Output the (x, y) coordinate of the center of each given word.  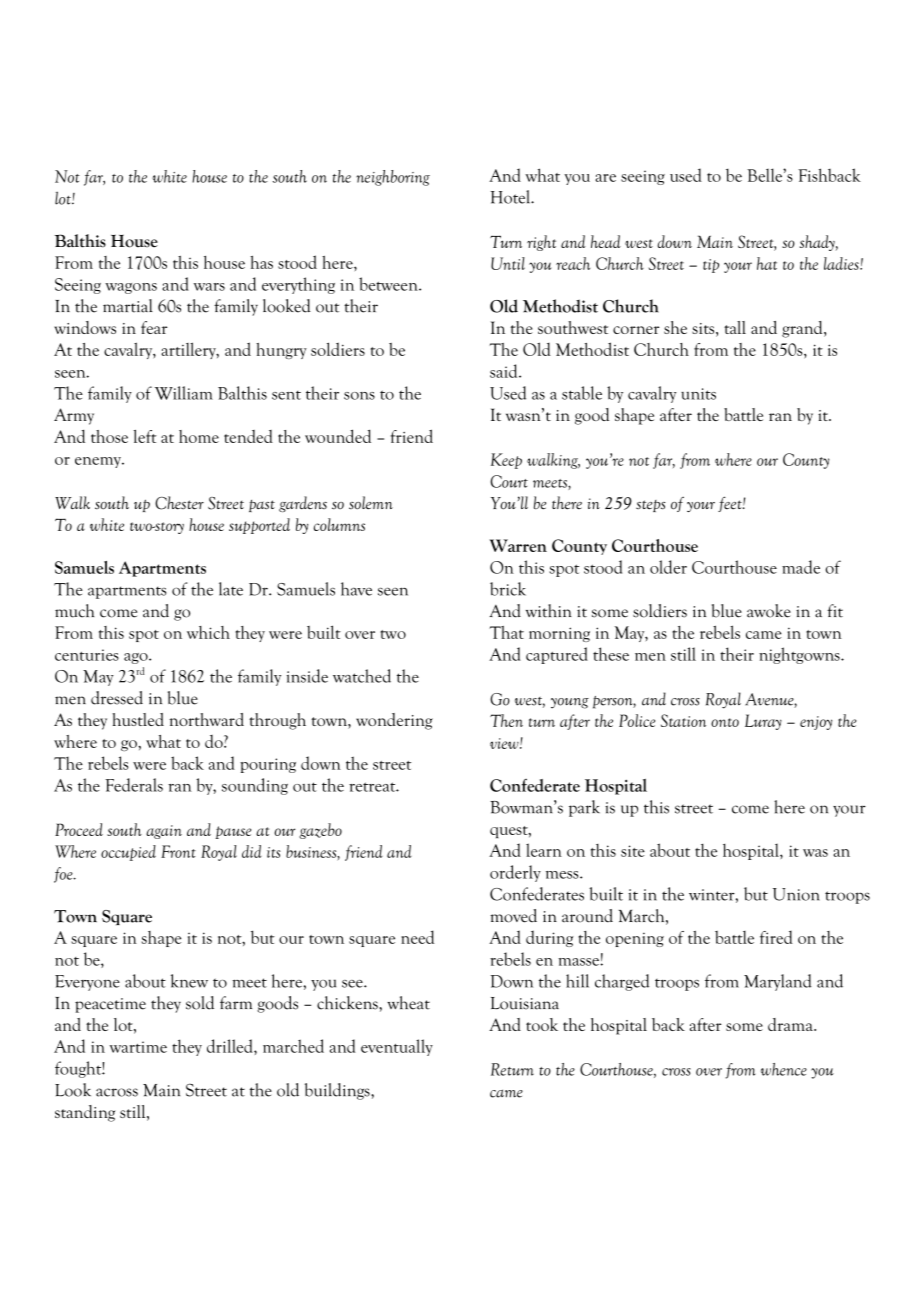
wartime (138, 1047)
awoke (769, 611)
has (261, 262)
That (506, 632)
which (208, 632)
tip (711, 266)
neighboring (393, 178)
